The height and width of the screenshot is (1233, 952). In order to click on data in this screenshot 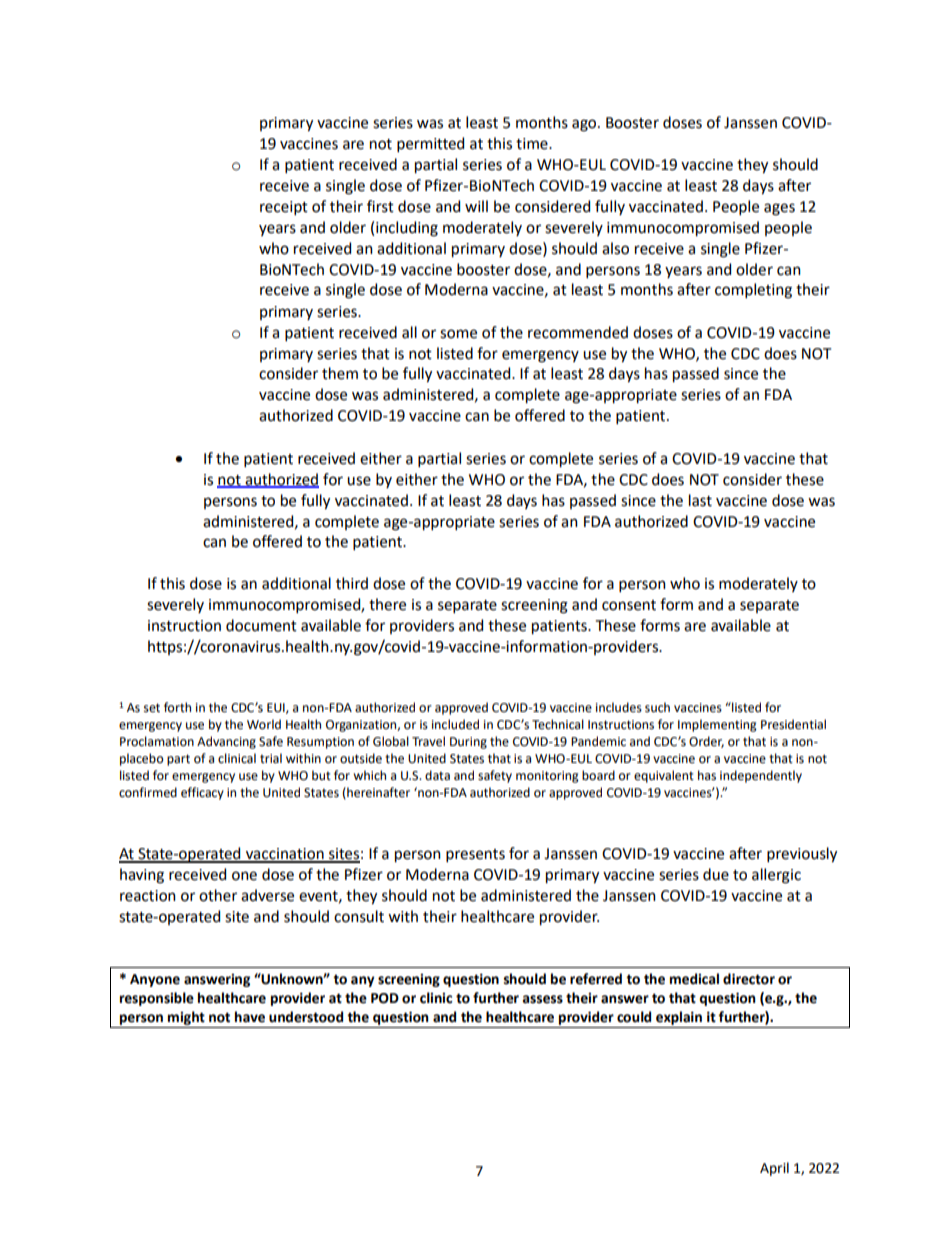, I will do `click(437, 775)`.
